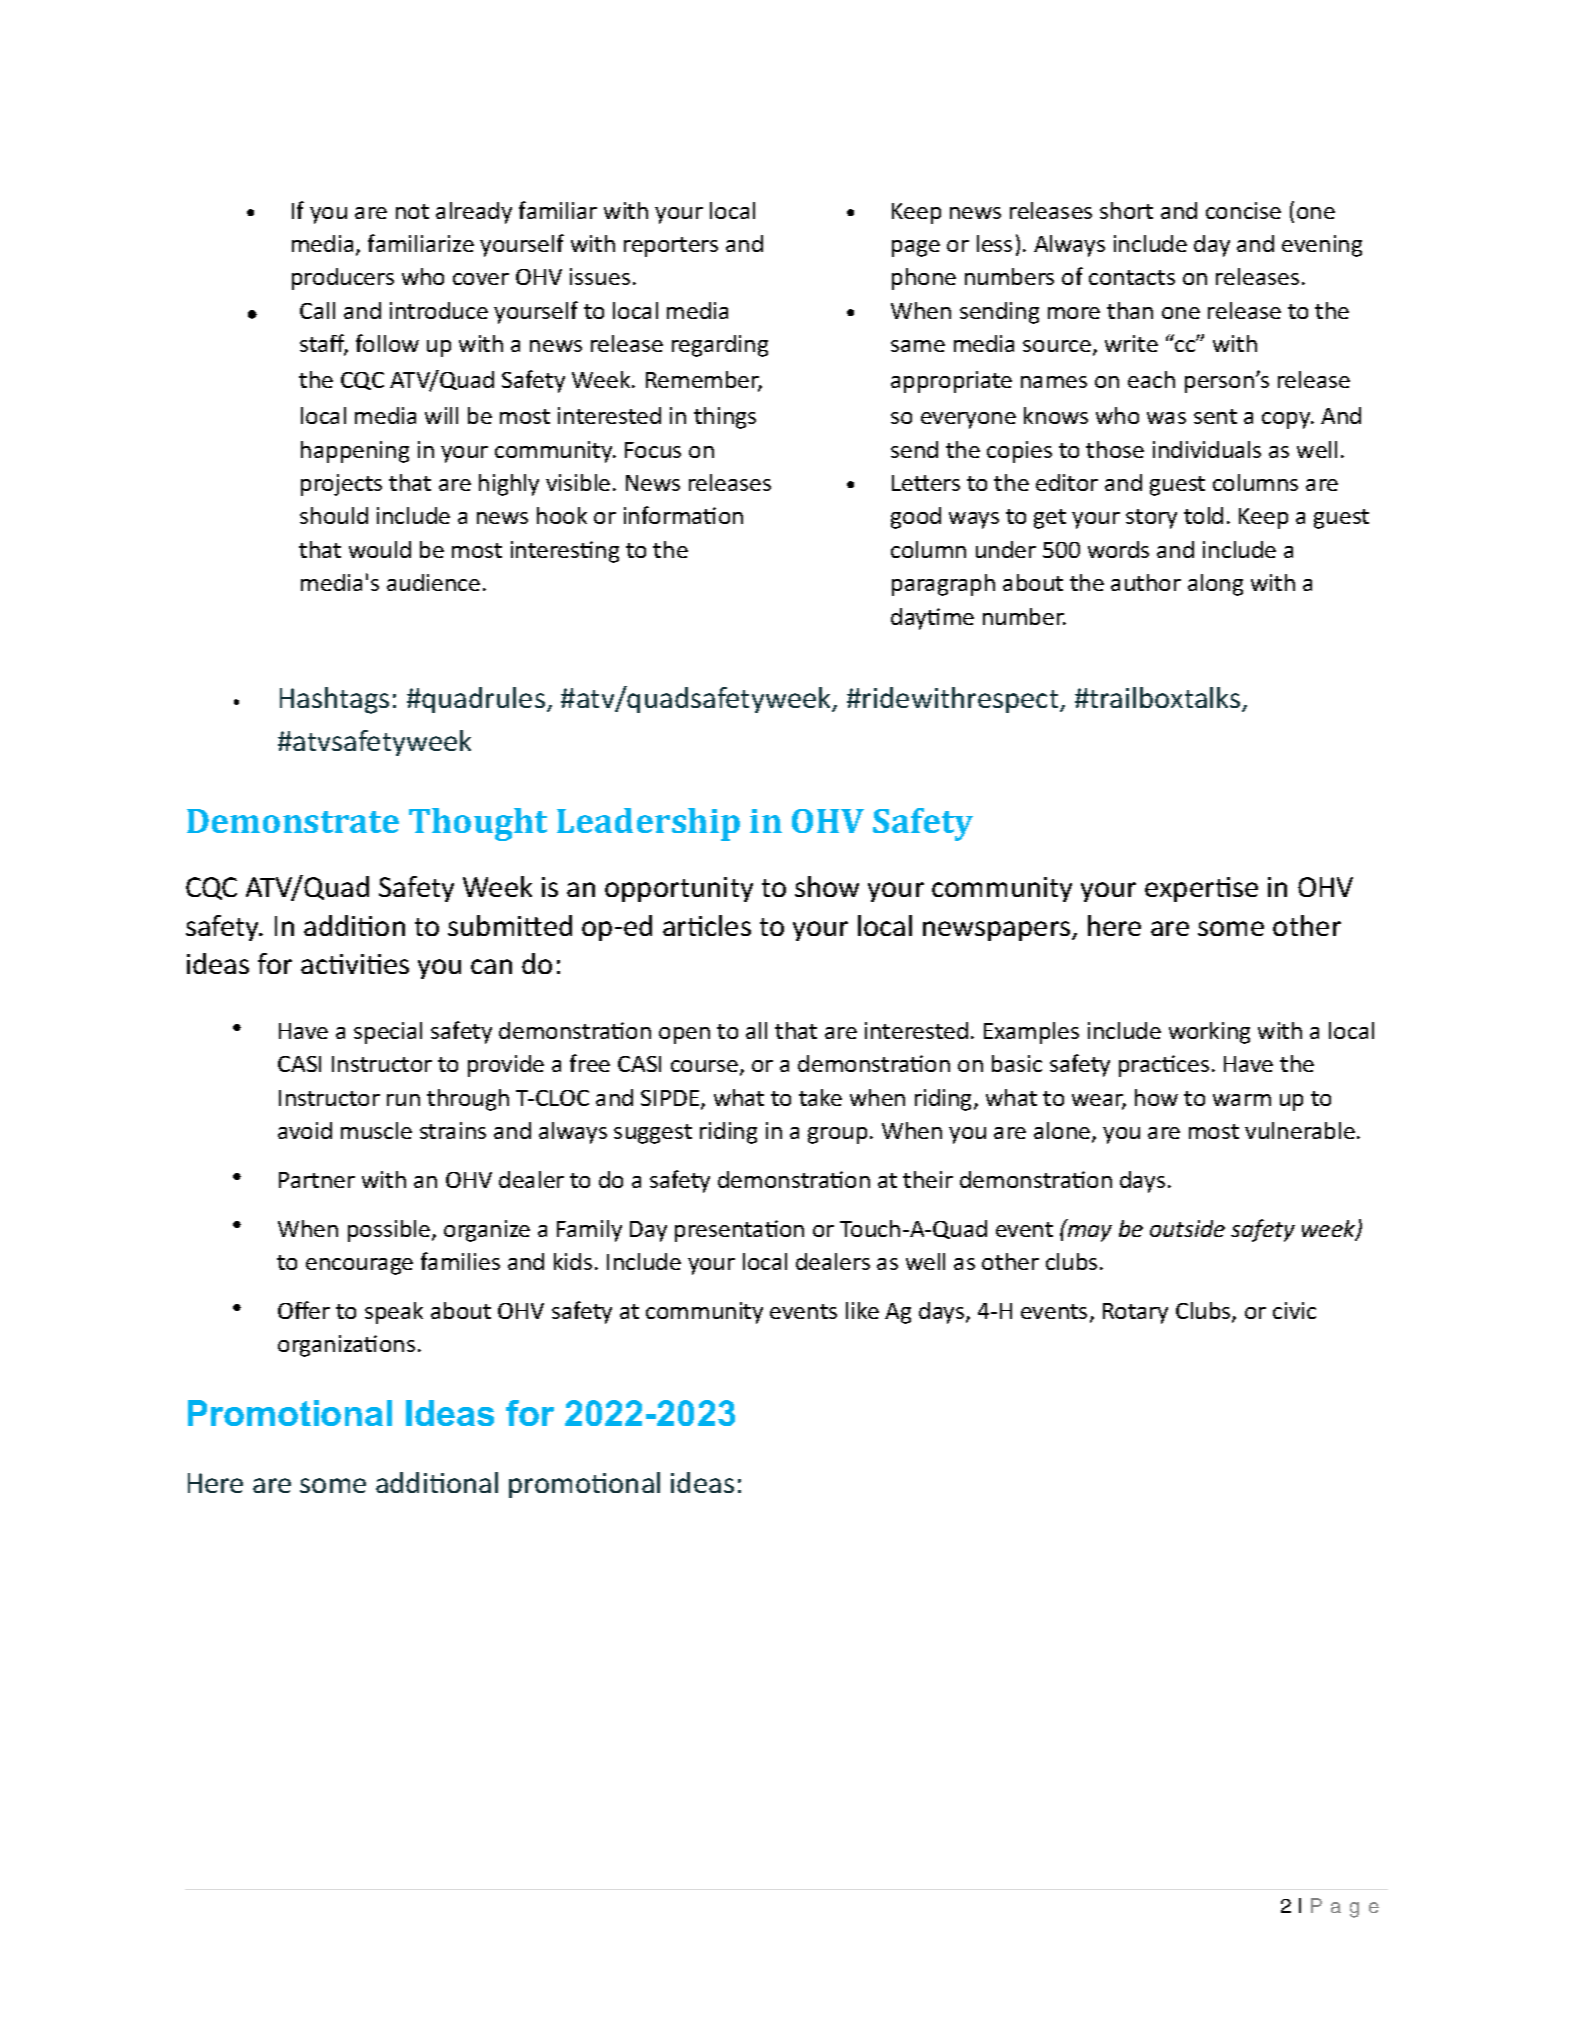 The width and height of the screenshot is (1573, 2035). Describe the element at coordinates (1243, 210) in the screenshot. I see `concise` at that location.
